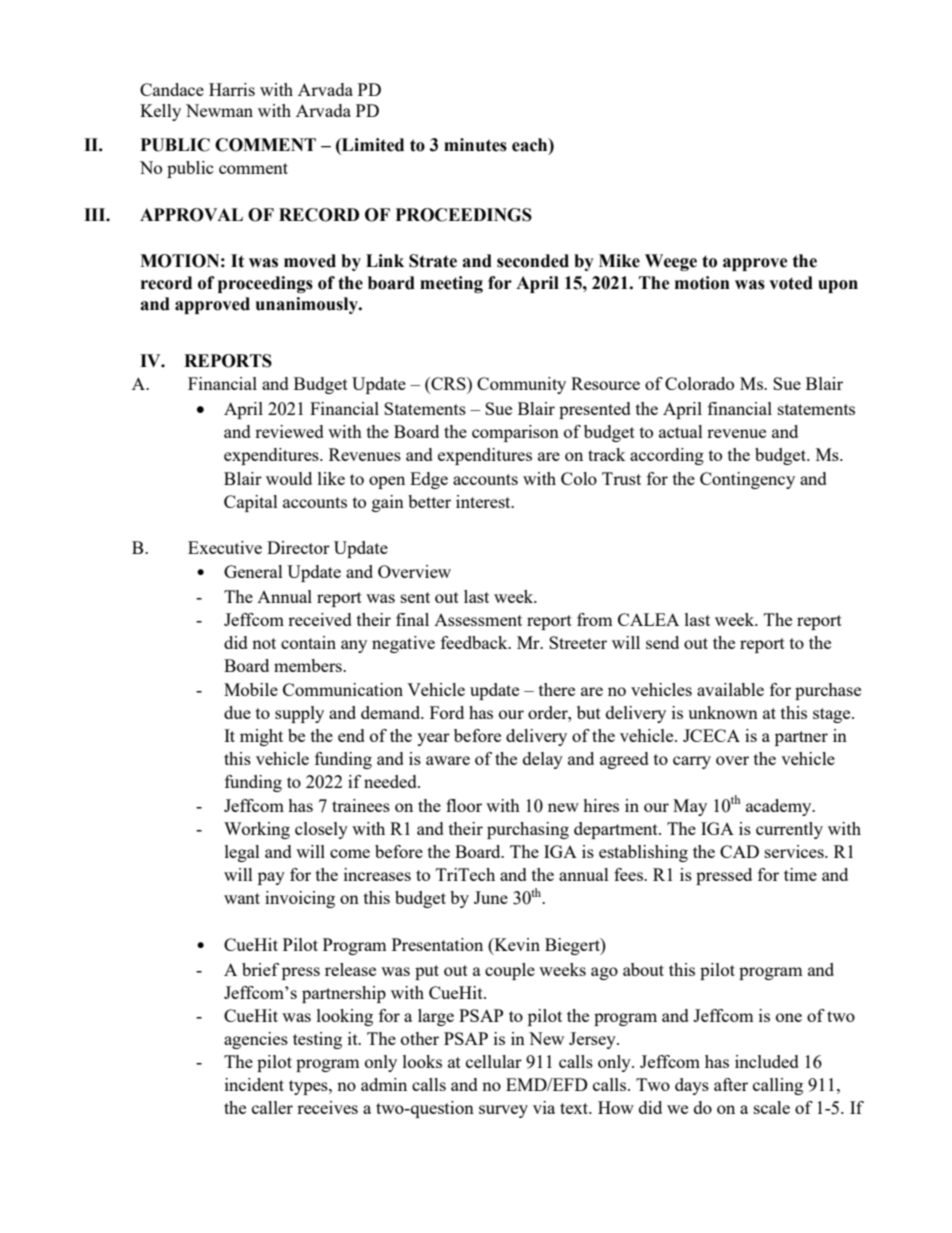 The image size is (952, 1233). I want to click on Mobile, so click(251, 689).
